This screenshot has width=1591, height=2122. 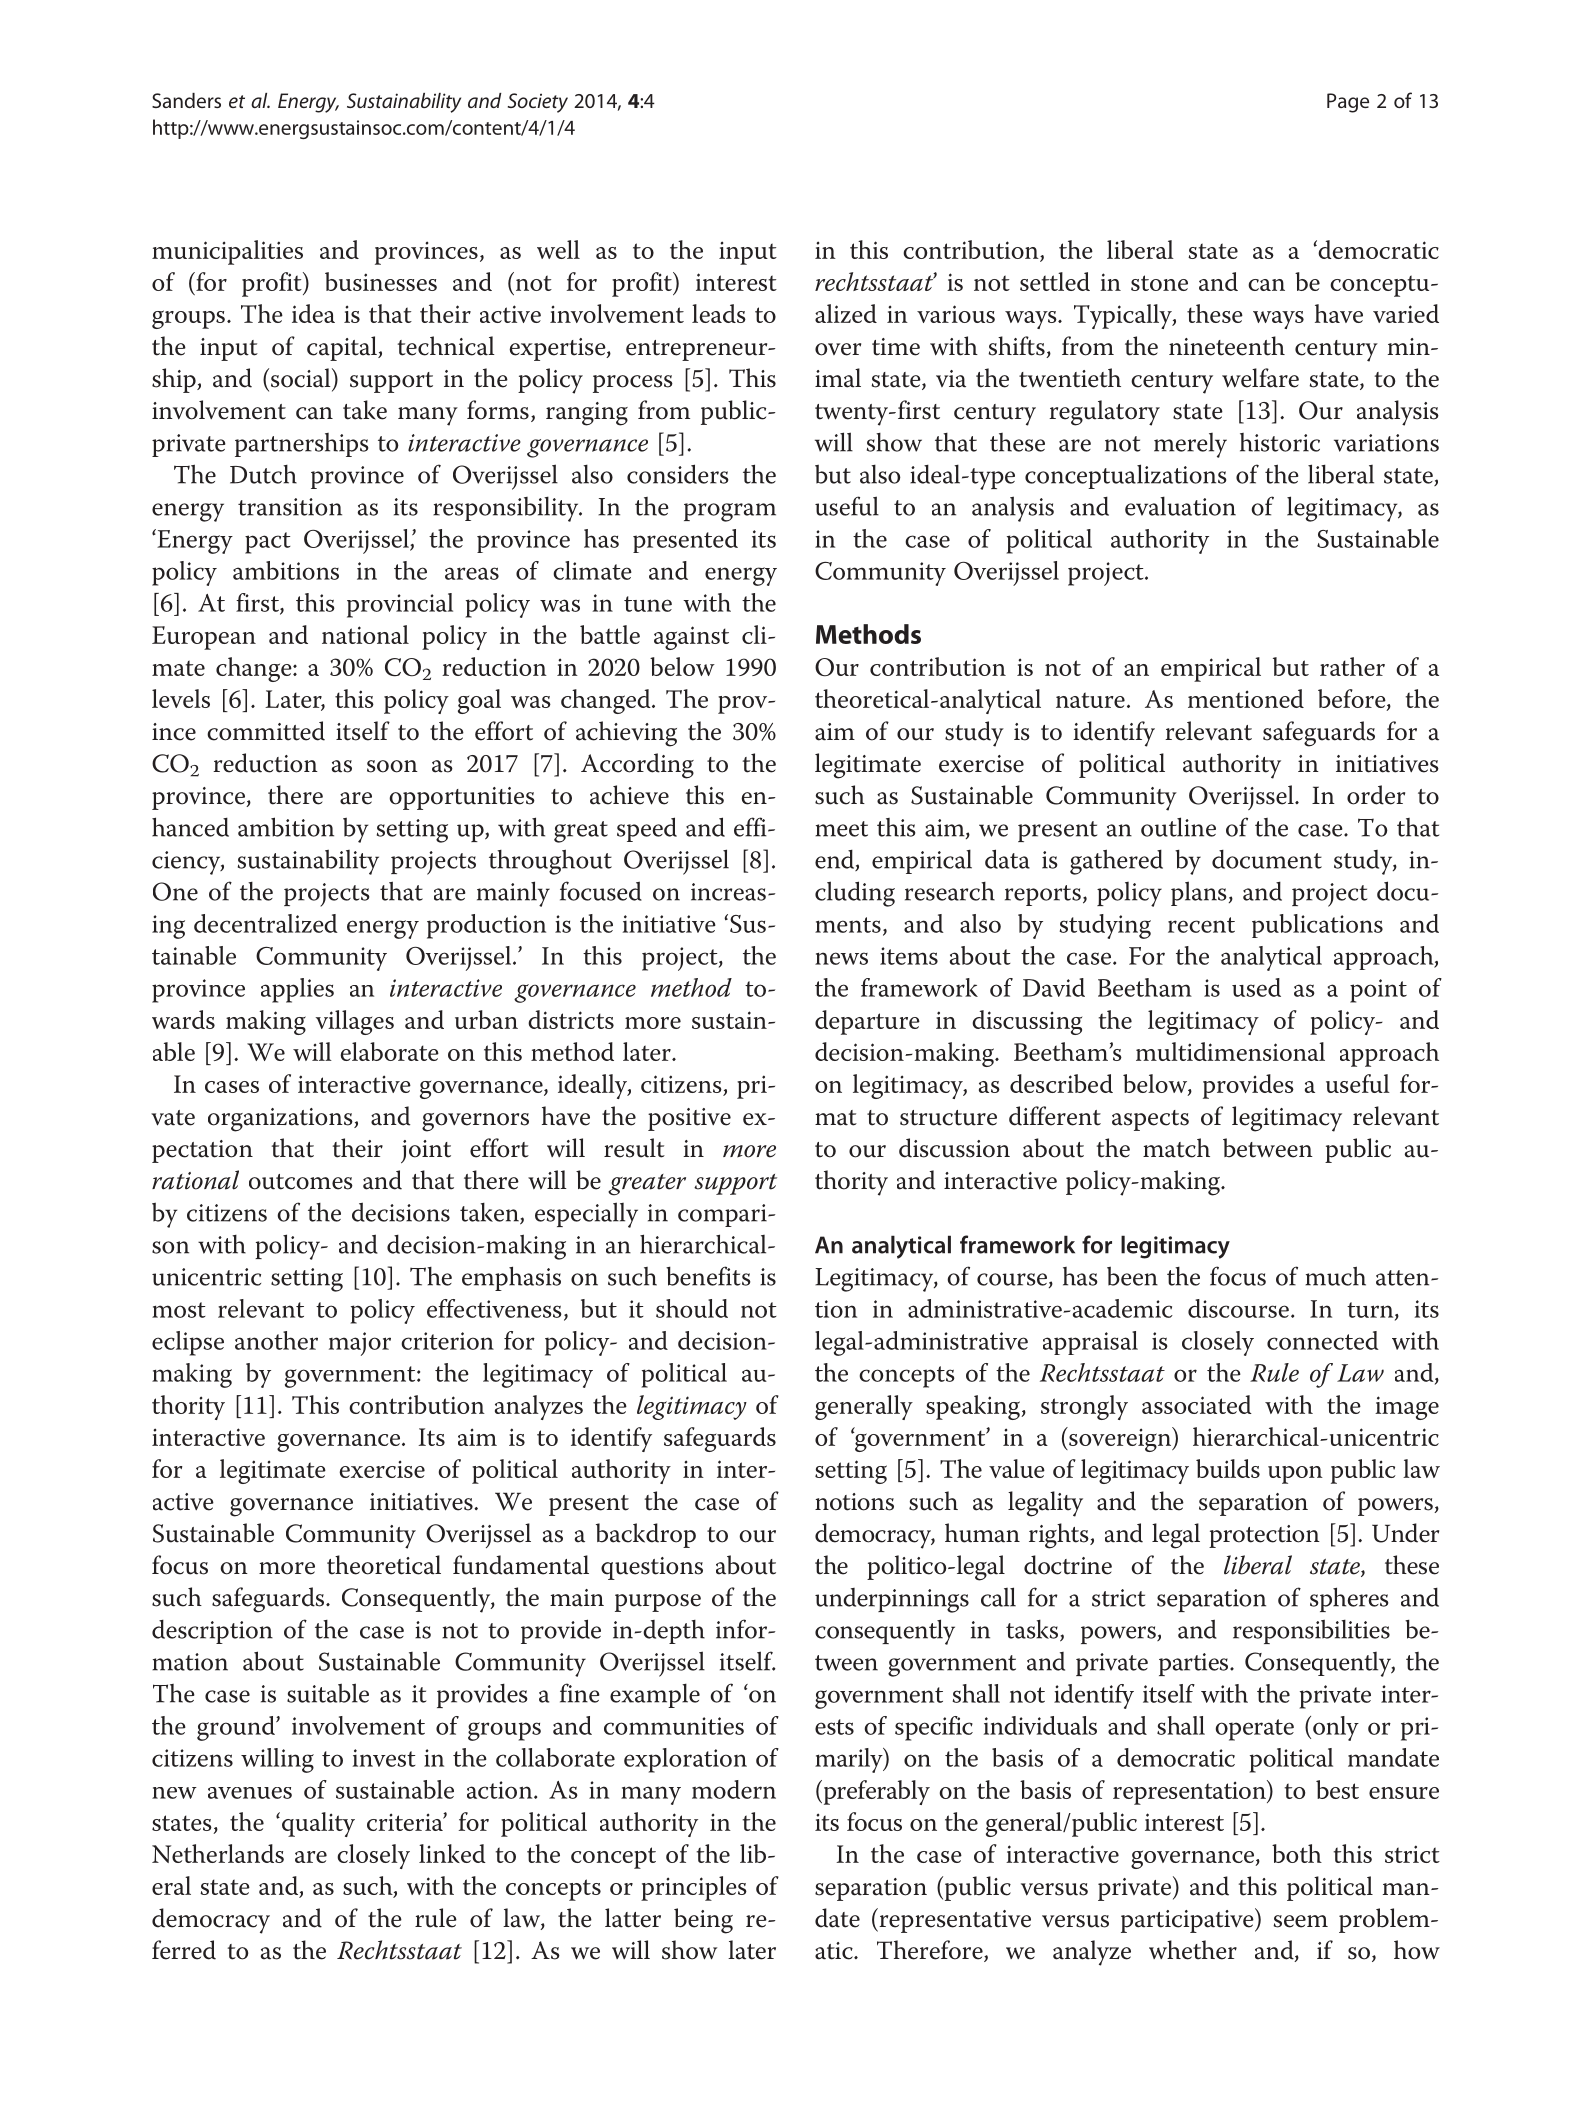 I want to click on major, so click(x=360, y=1344).
